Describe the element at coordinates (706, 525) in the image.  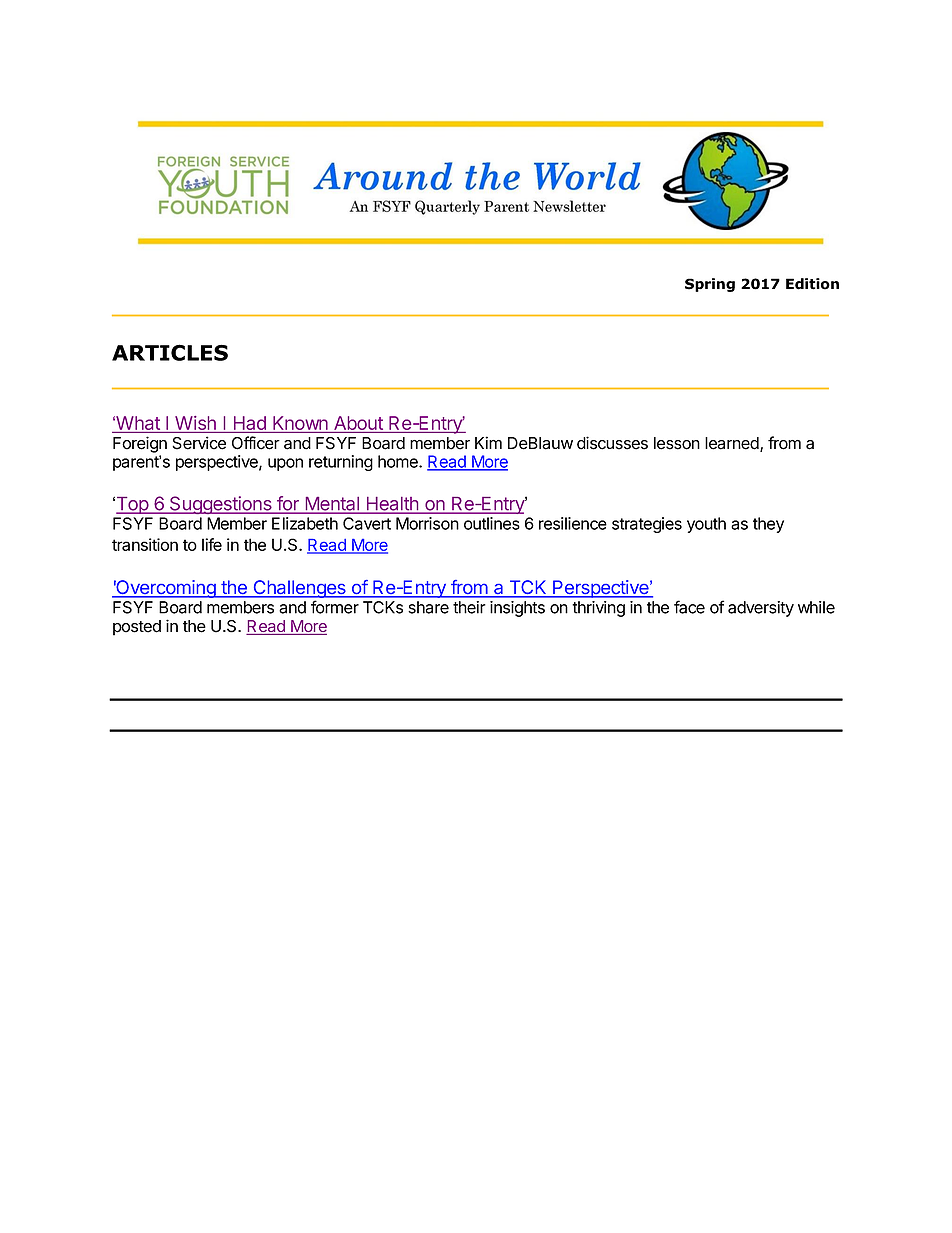
I see `youth` at that location.
